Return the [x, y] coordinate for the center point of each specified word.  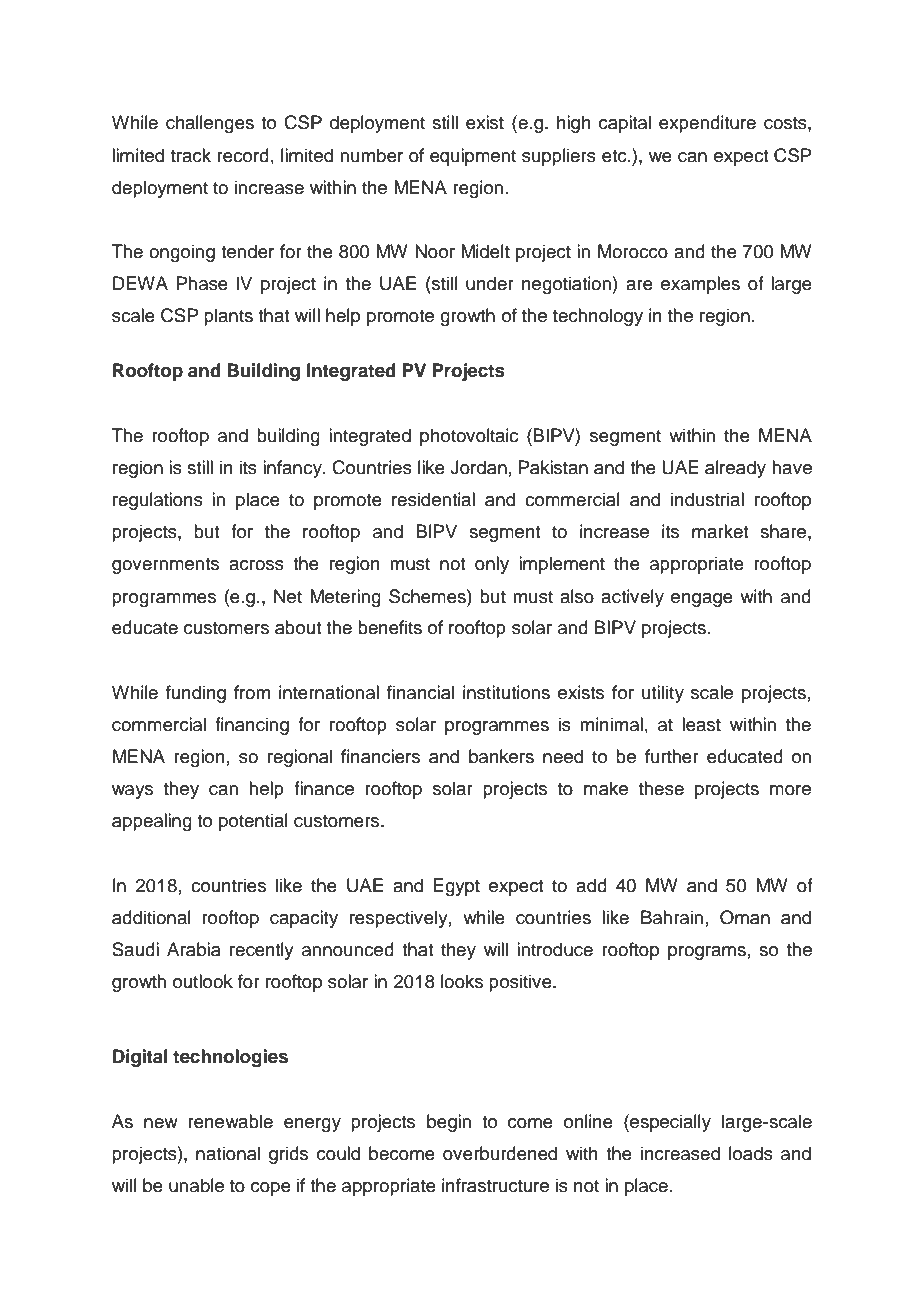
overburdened [500, 1153]
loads [751, 1153]
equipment [473, 157]
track [191, 155]
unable [196, 1185]
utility [663, 694]
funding [196, 694]
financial [420, 692]
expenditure [707, 124]
